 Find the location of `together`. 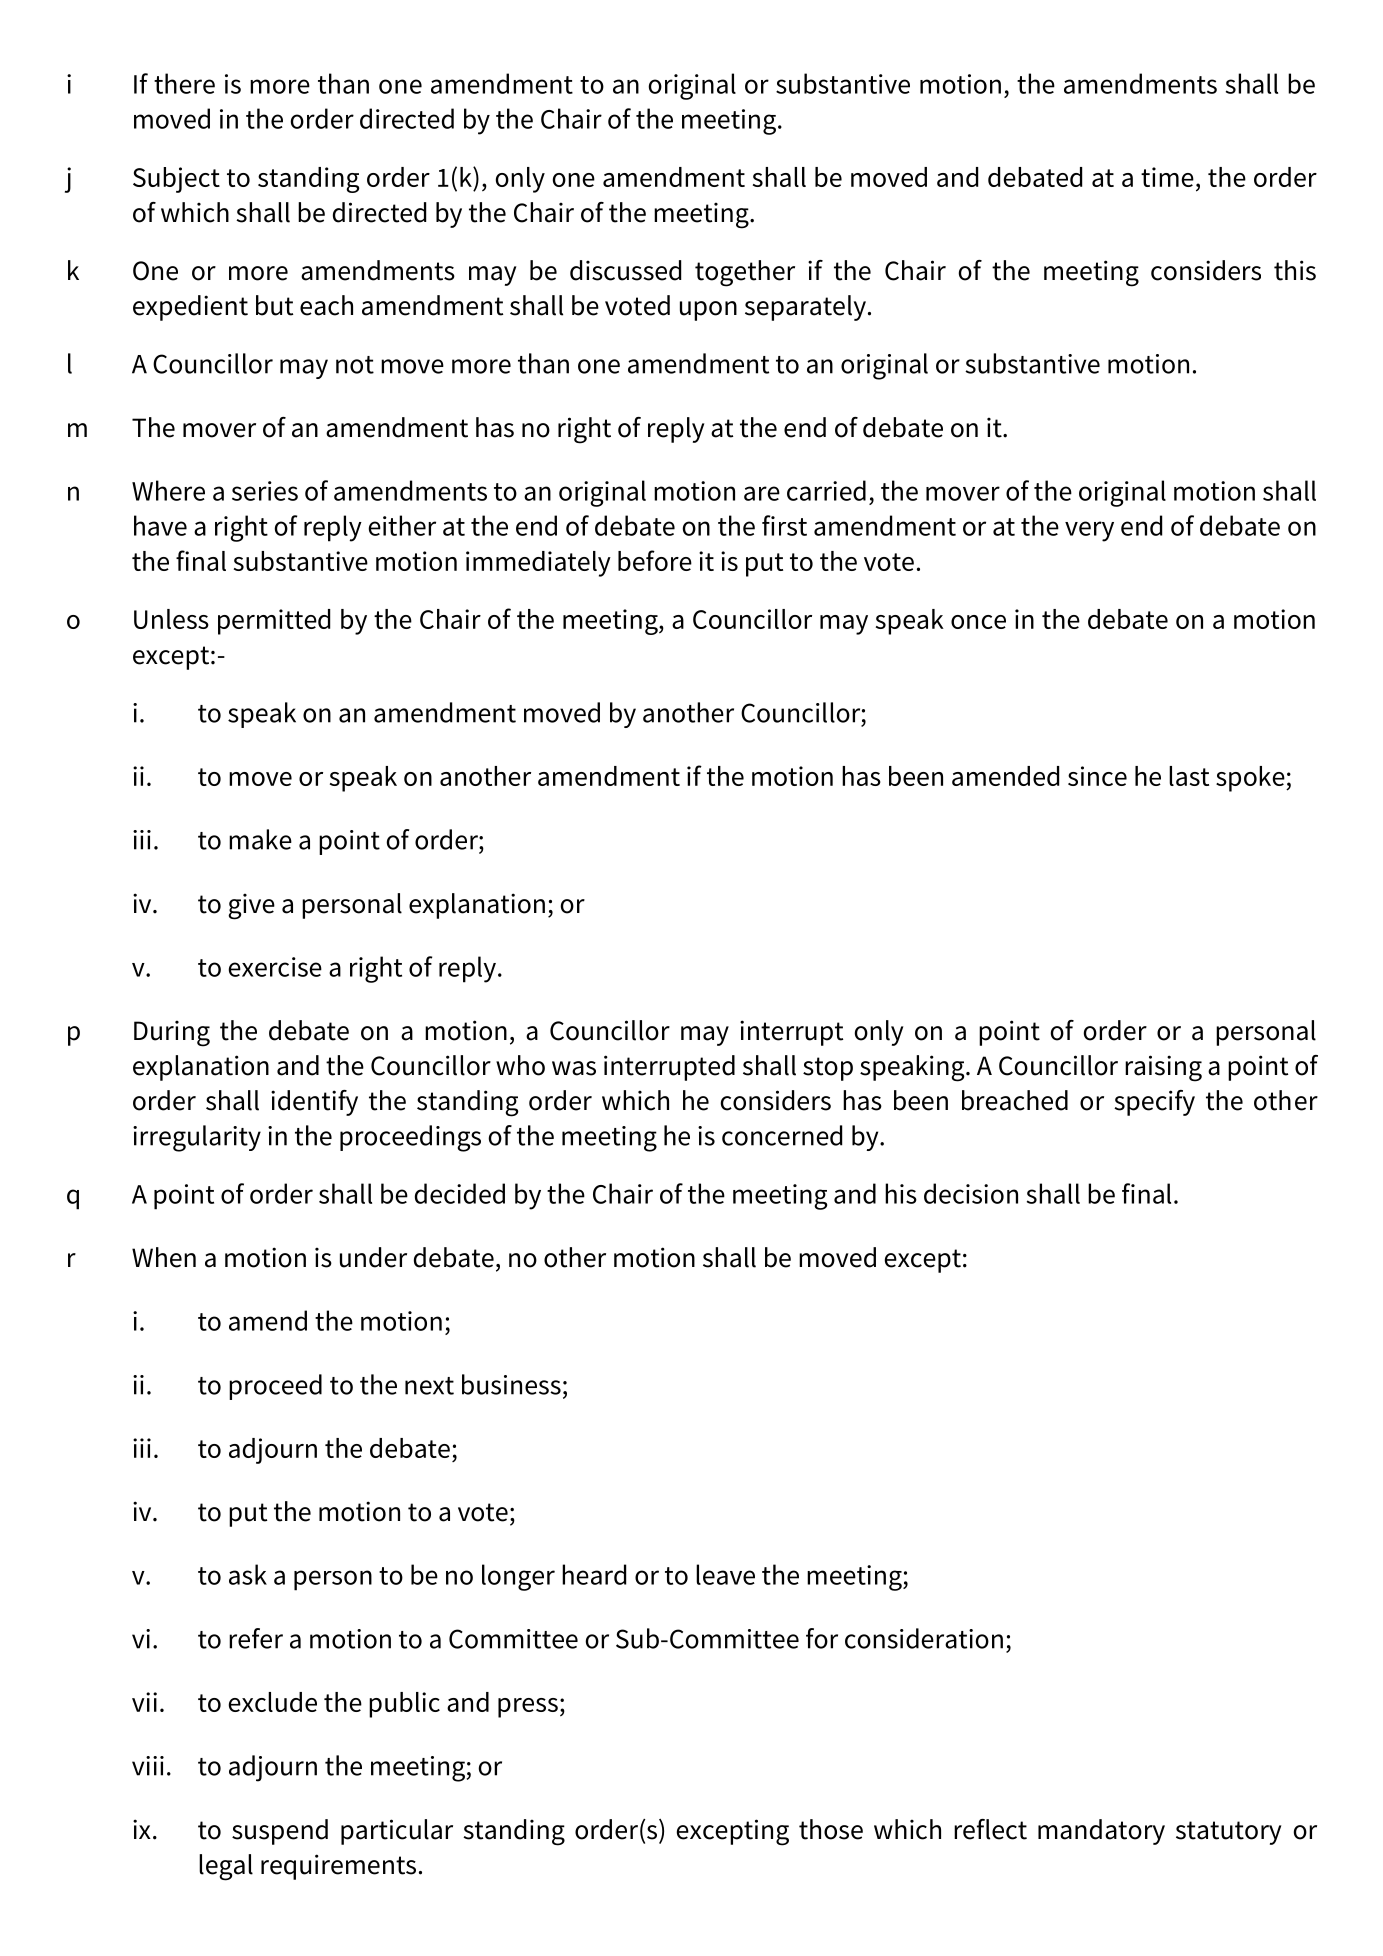

together is located at coordinates (745, 273).
